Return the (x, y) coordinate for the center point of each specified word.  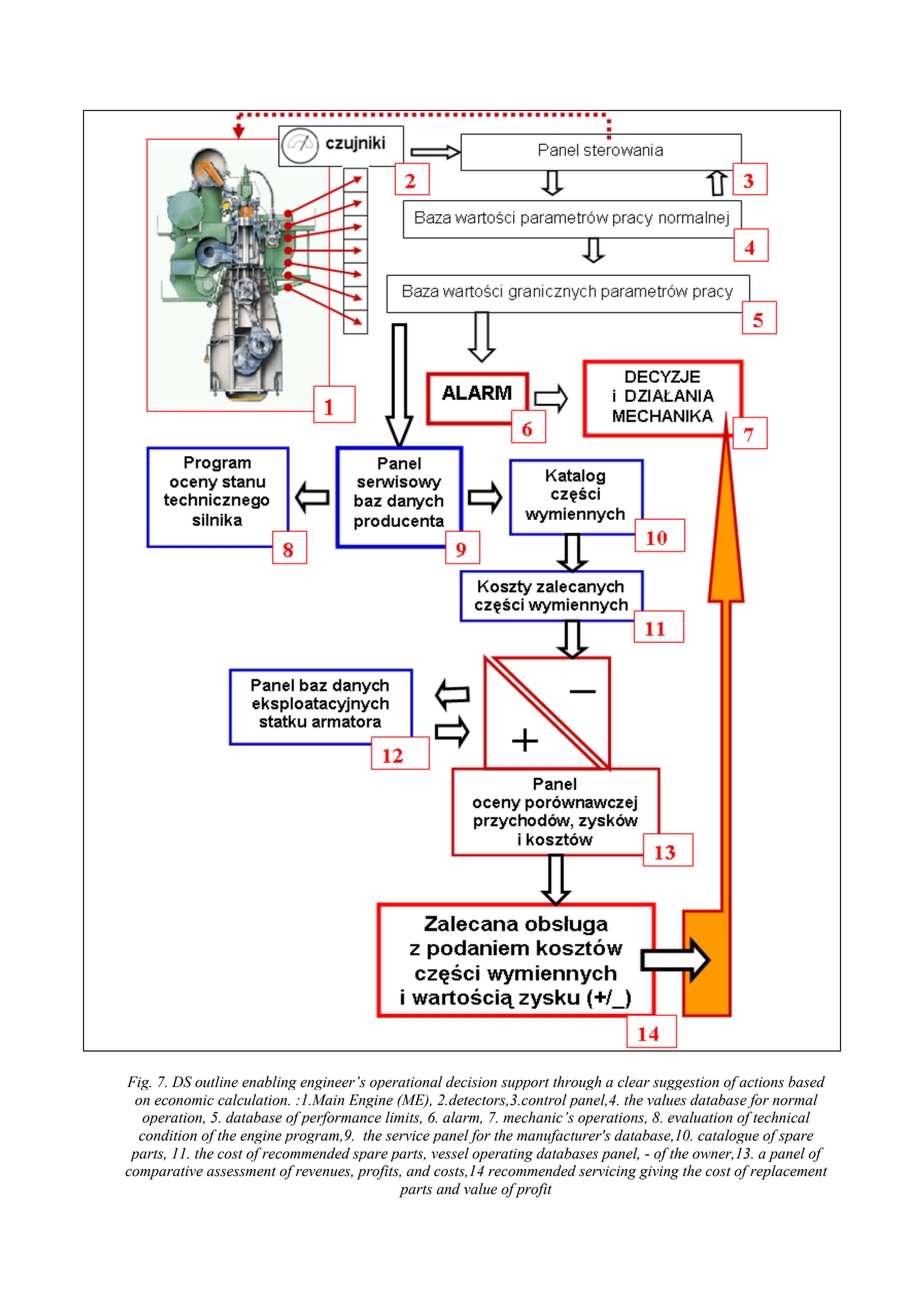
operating (502, 1155)
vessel (450, 1153)
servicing (607, 1173)
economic (184, 1100)
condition (168, 1135)
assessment (241, 1172)
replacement (788, 1172)
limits (403, 1117)
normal (795, 1100)
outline (216, 1082)
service (407, 1135)
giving (659, 1173)
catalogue (728, 1136)
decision (471, 1082)
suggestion (686, 1083)
